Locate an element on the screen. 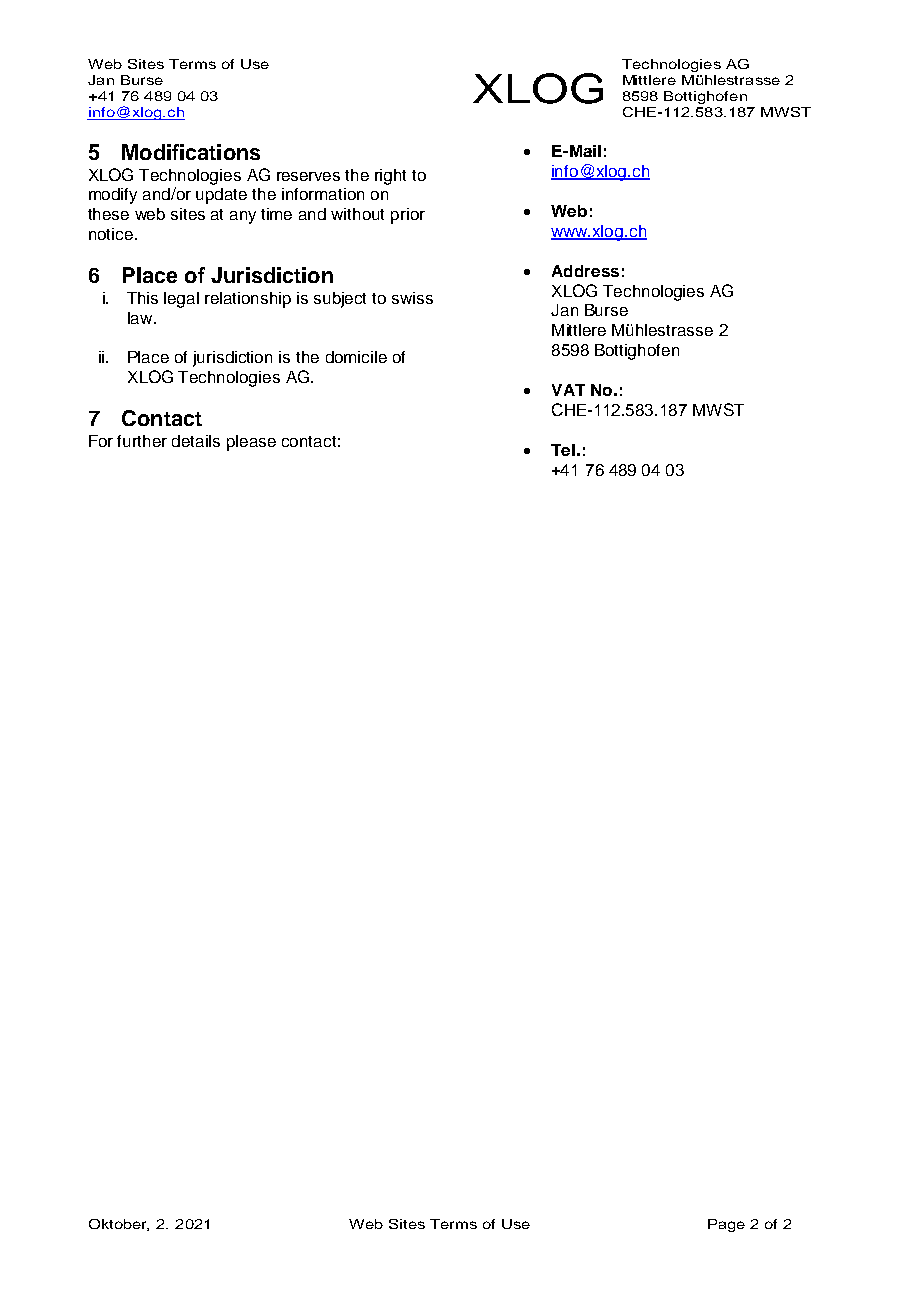  VAT is located at coordinates (568, 390).
